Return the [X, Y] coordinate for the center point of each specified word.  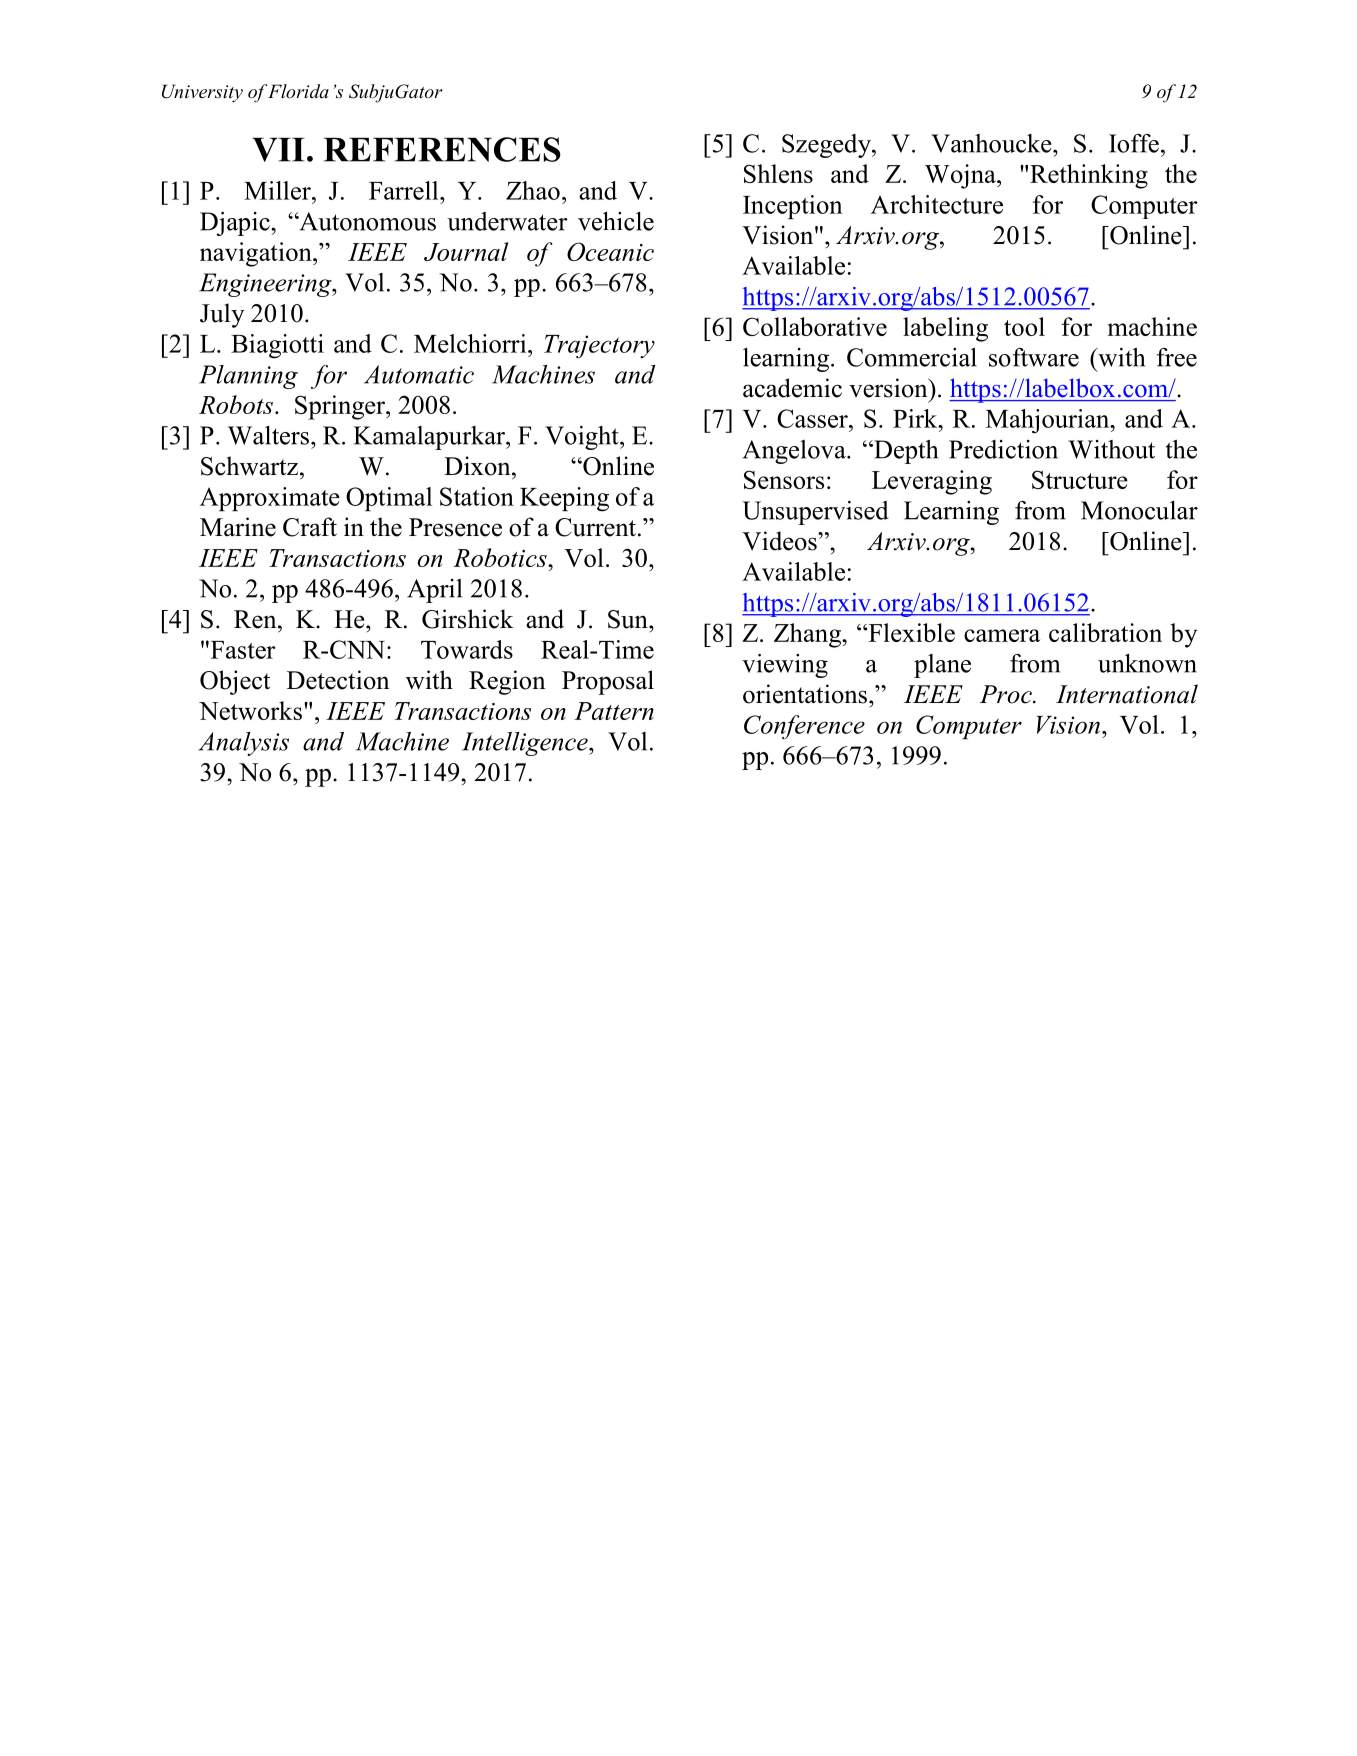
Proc [1007, 694]
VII [278, 150]
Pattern [614, 711]
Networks [250, 710]
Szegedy [827, 146]
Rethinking [1089, 176]
